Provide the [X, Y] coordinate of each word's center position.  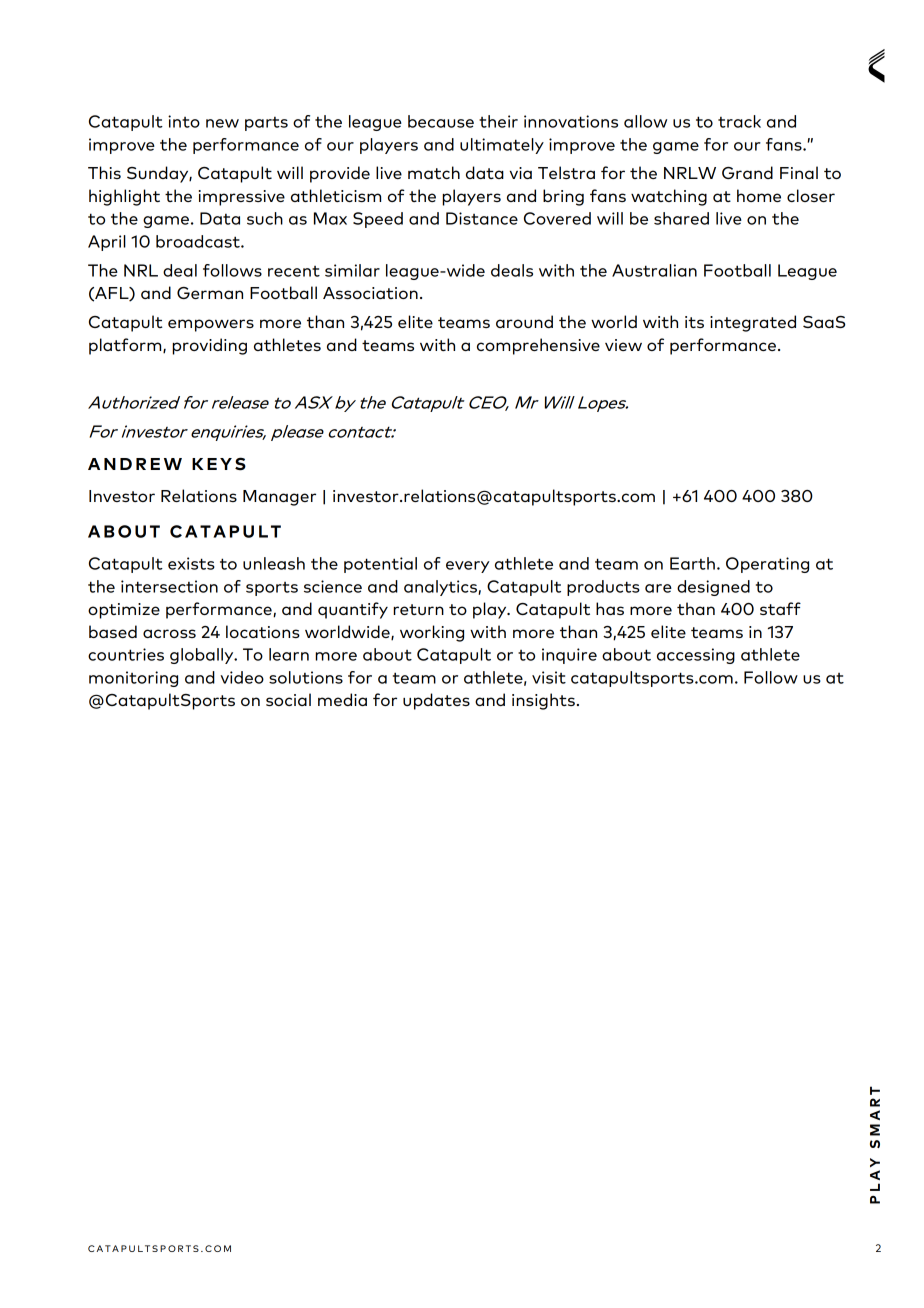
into [184, 121]
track [739, 121]
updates [436, 701]
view [623, 345]
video [242, 677]
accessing [696, 656]
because [441, 121]
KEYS [219, 464]
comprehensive [538, 346]
